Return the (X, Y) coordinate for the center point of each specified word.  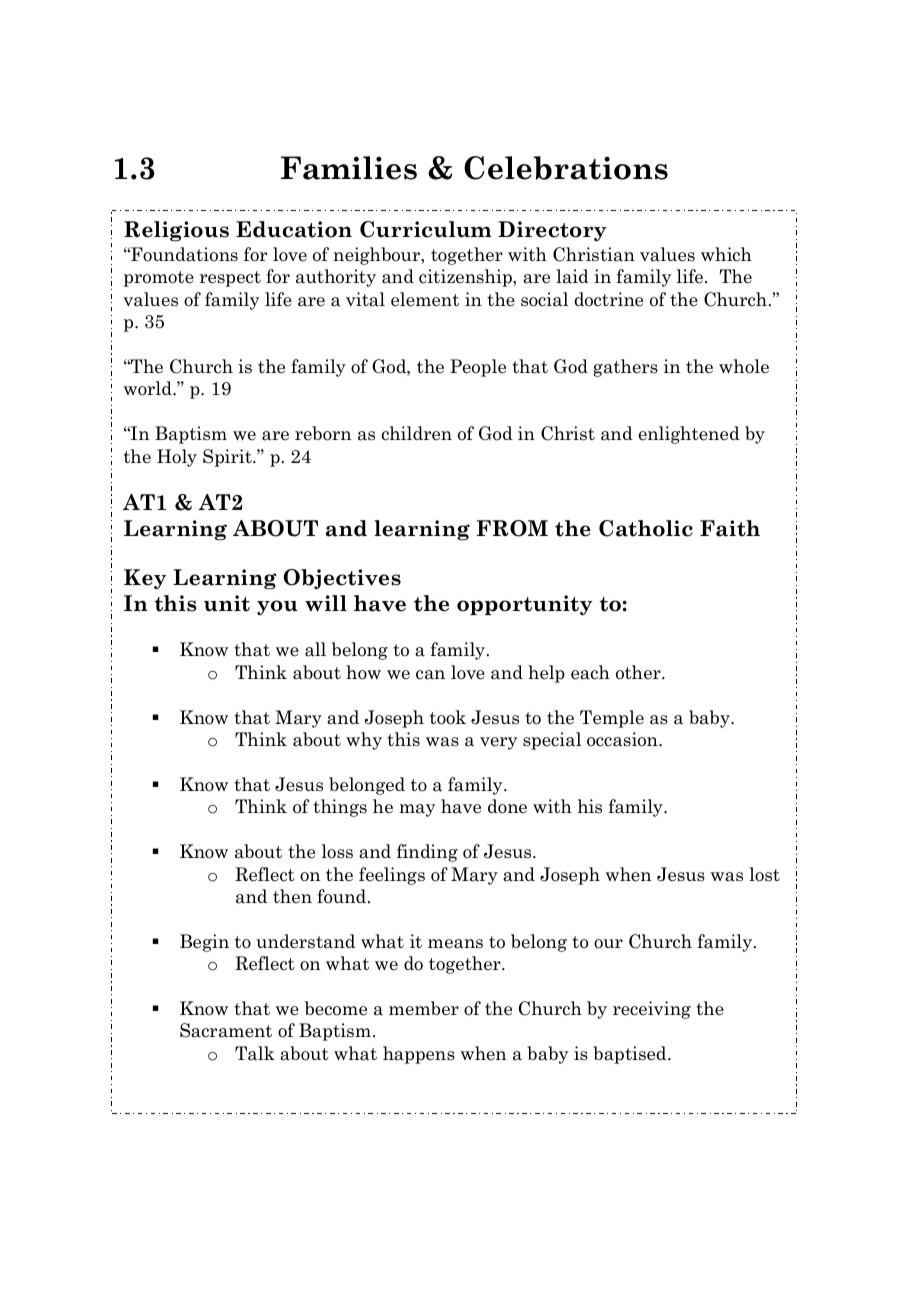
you (277, 607)
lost (764, 874)
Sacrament (226, 1030)
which (726, 254)
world (149, 388)
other (639, 672)
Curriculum (426, 229)
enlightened (689, 435)
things (340, 808)
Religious (176, 231)
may (417, 810)
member (424, 1008)
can (430, 675)
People (478, 368)
